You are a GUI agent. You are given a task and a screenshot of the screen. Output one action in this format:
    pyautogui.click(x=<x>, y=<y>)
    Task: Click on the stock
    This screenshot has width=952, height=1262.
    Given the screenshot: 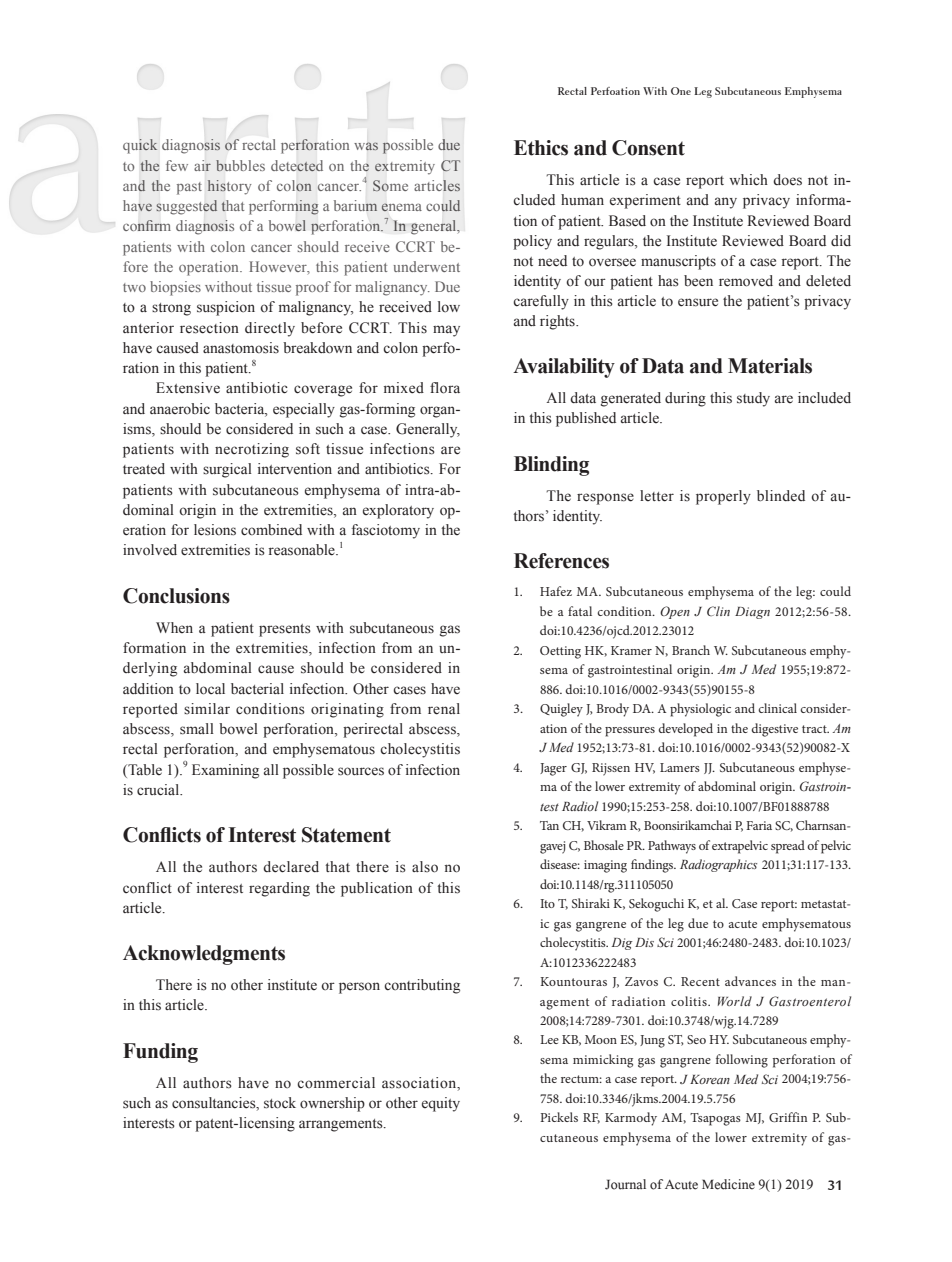 What is the action you would take?
    pyautogui.click(x=280, y=1103)
